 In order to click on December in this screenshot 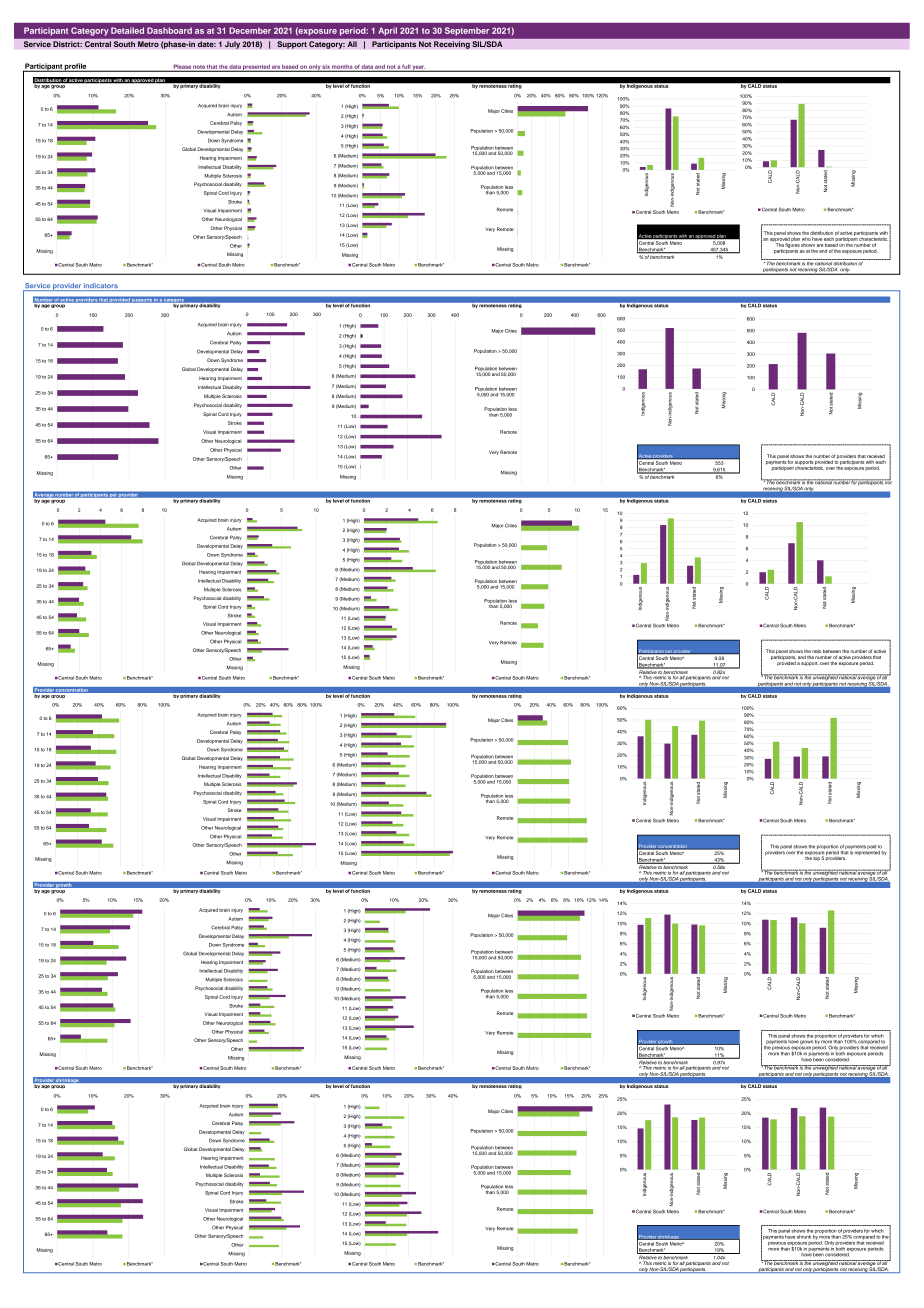, I will do `click(250, 30)`.
